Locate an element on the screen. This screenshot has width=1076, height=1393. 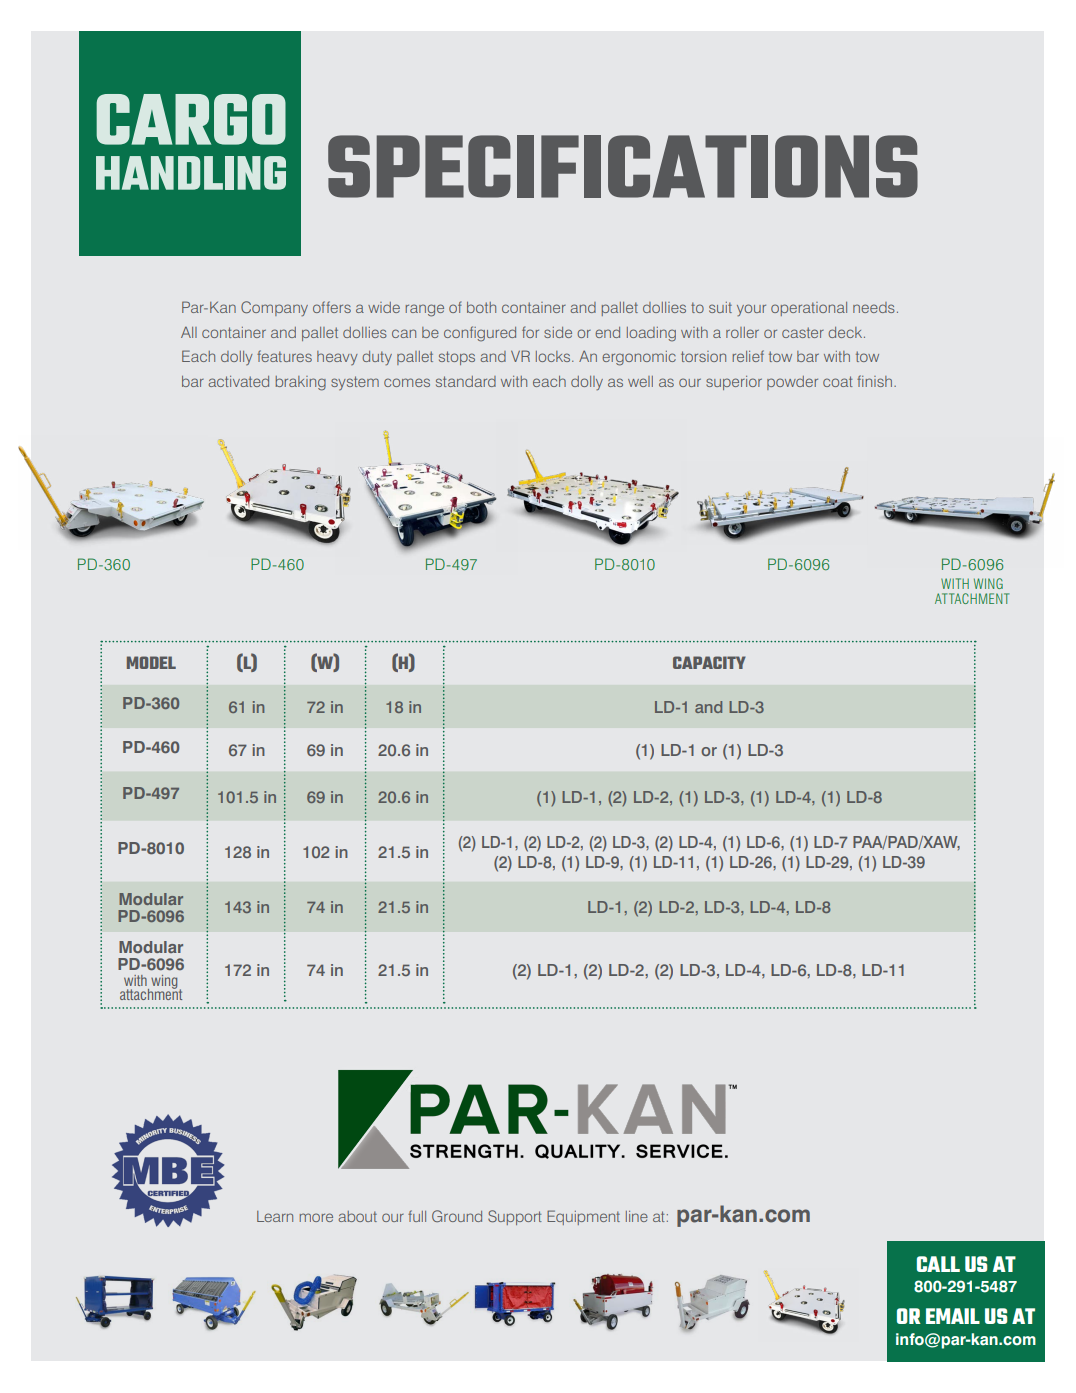
HANDLING is located at coordinates (191, 173).
